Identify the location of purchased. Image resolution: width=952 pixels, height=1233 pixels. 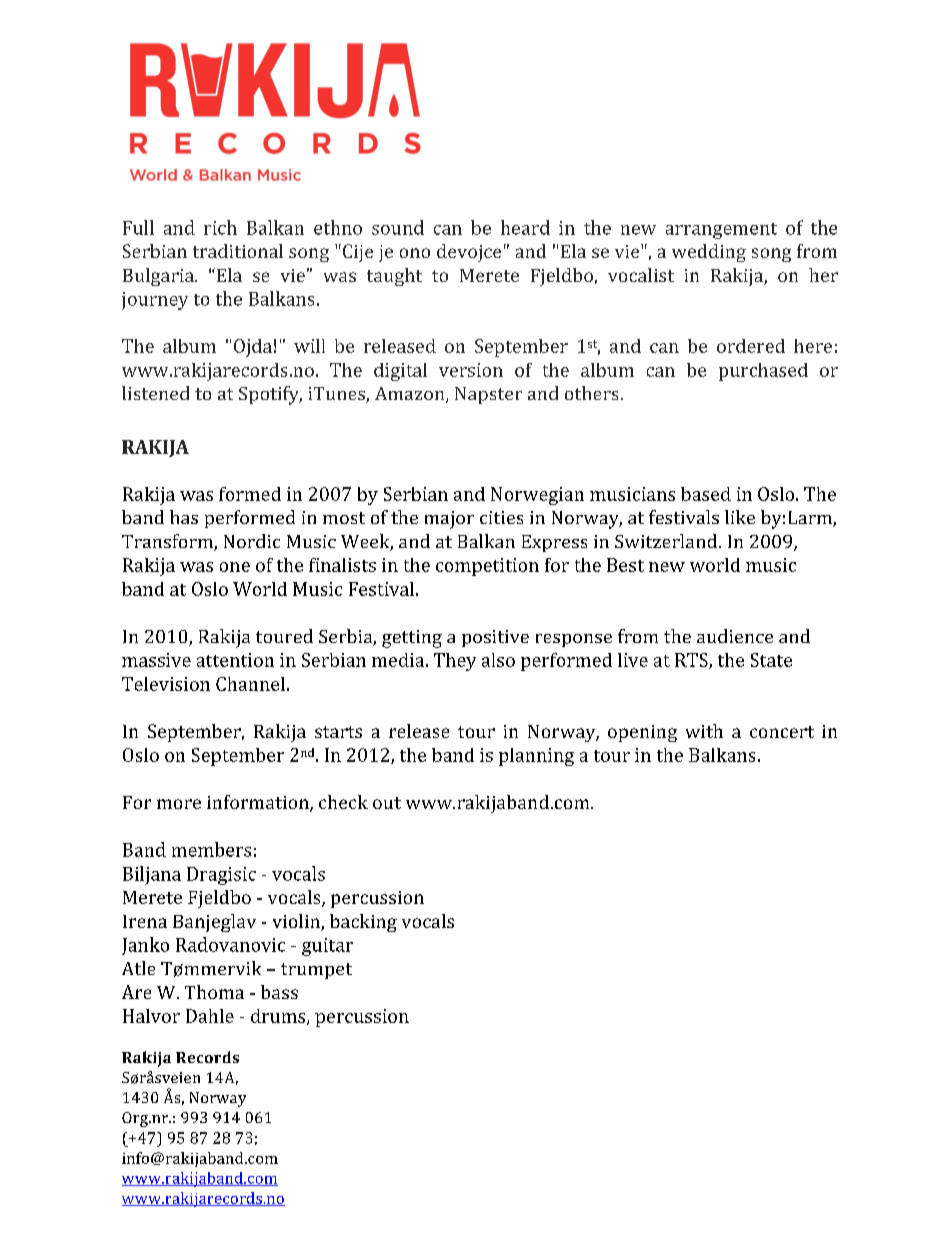
(763, 372).
